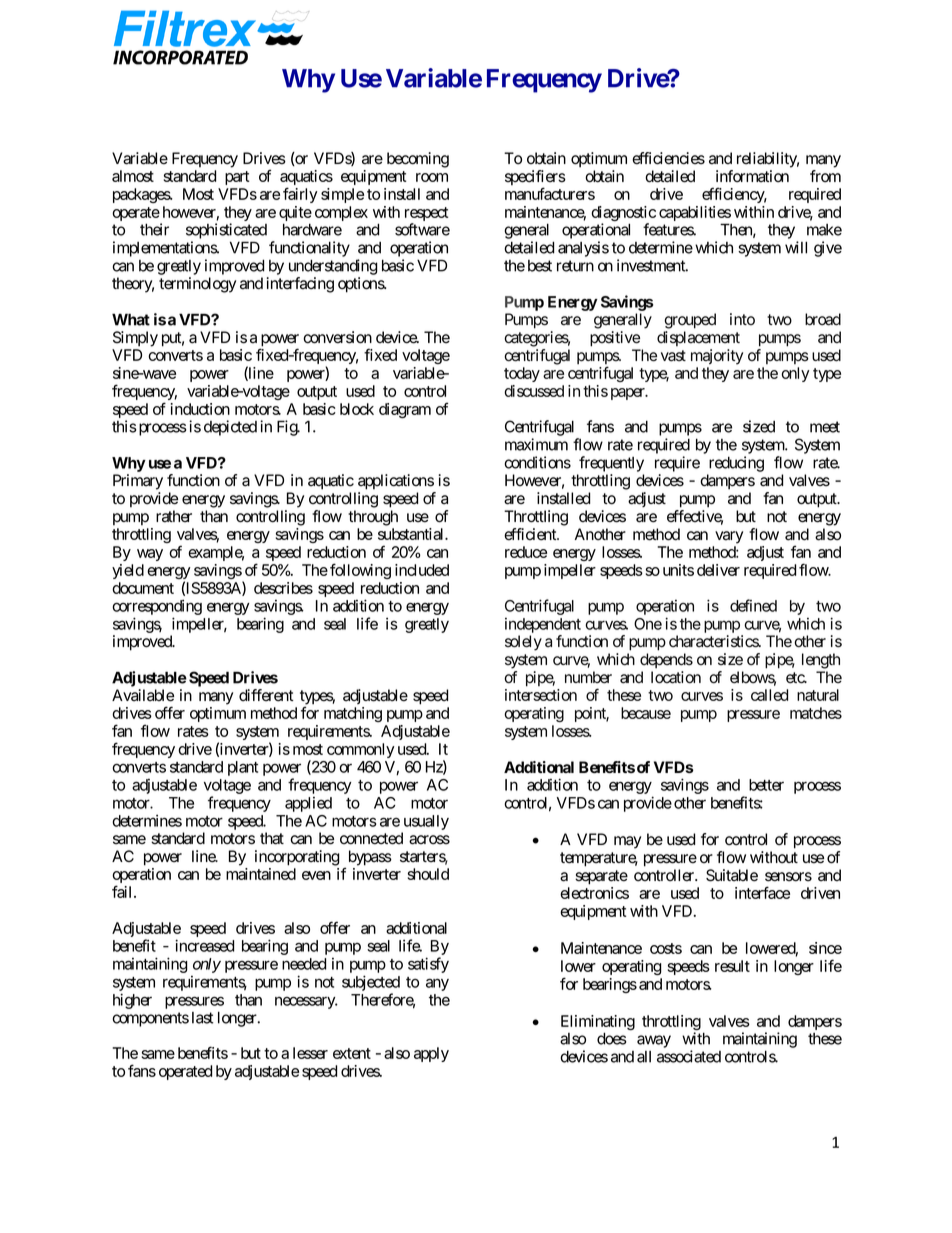 The width and height of the page is (952, 1233). I want to click on corresponding, so click(157, 608).
